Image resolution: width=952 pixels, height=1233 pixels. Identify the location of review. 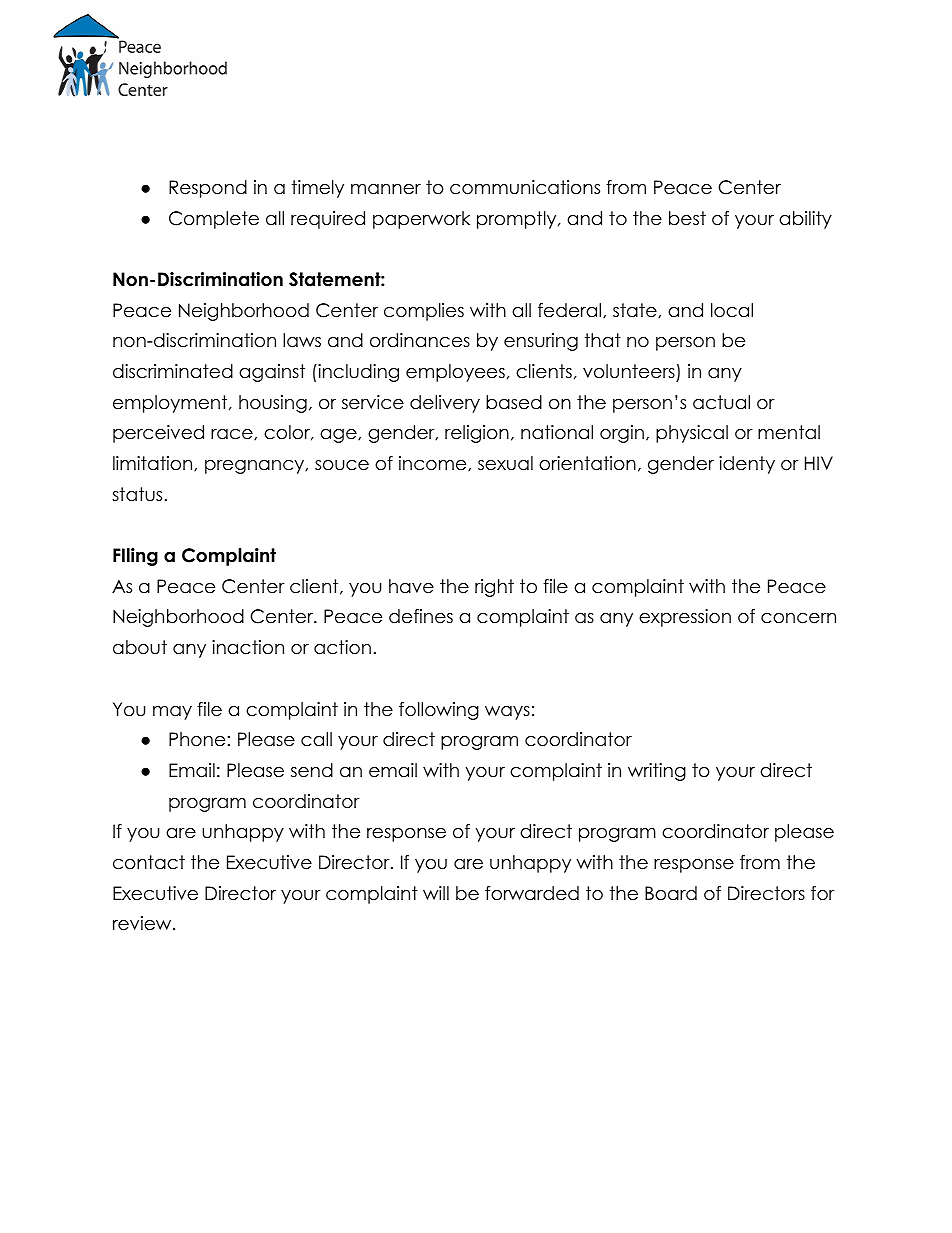
(143, 923).
